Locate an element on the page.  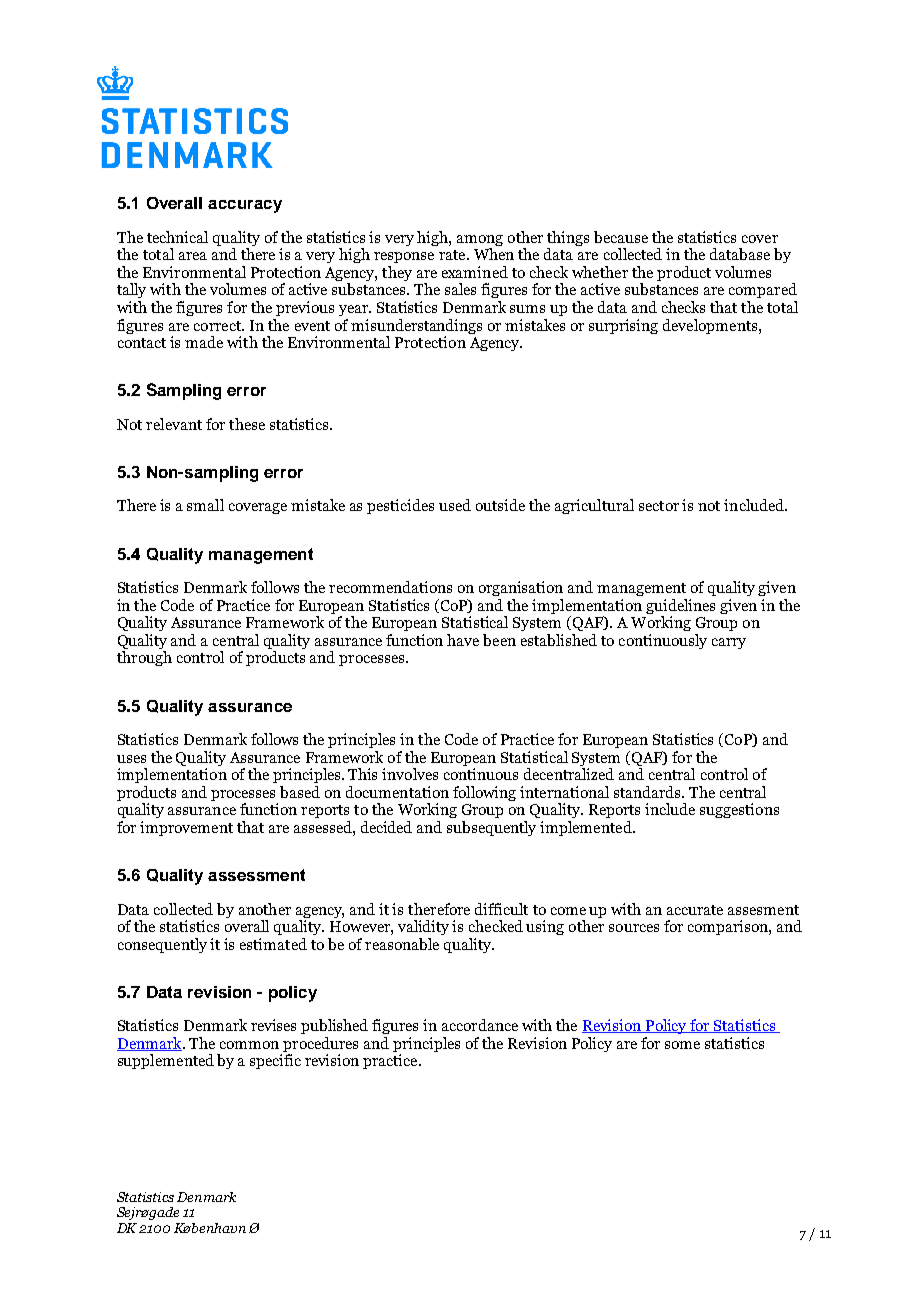
misunderstandings is located at coordinates (416, 326).
